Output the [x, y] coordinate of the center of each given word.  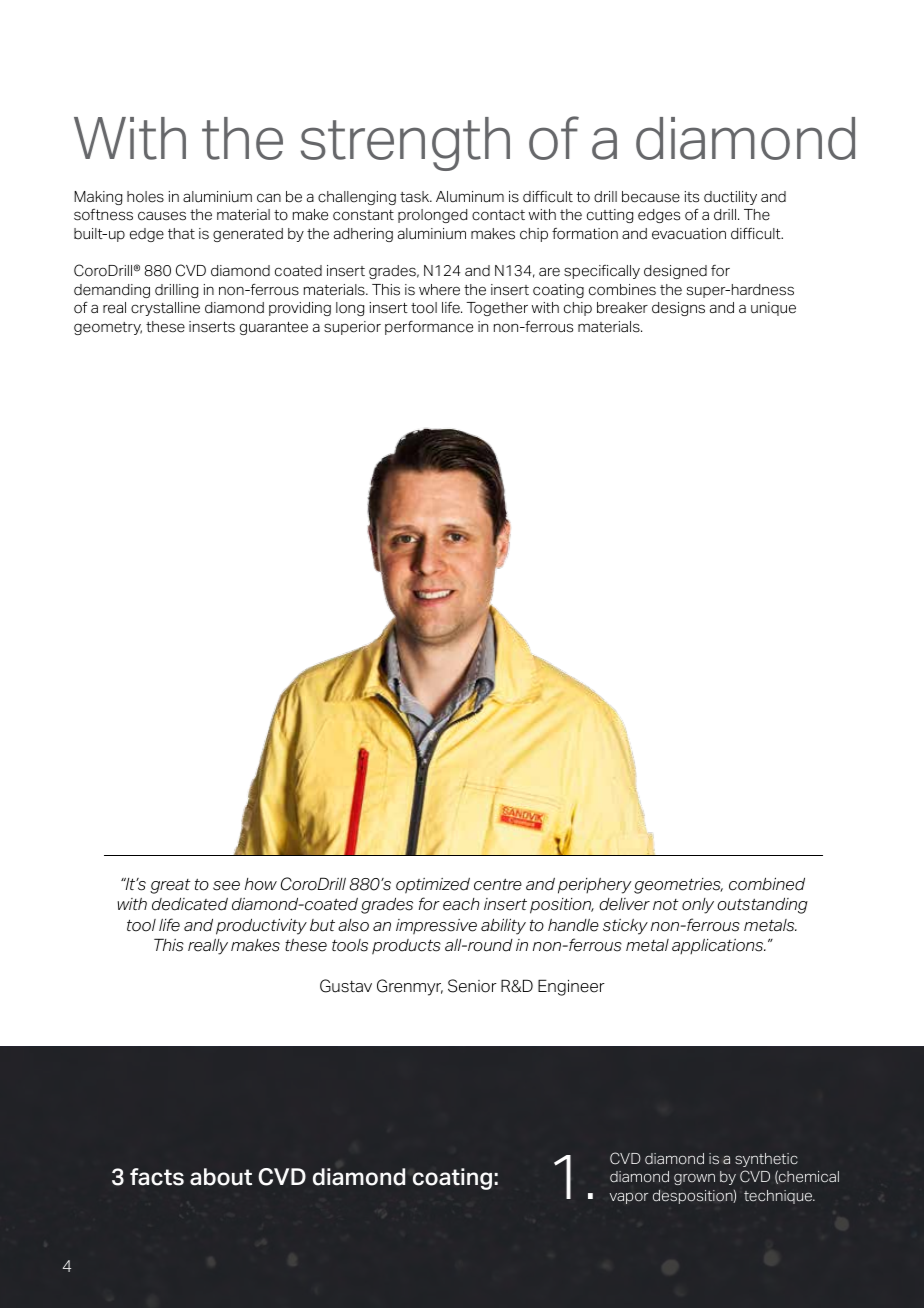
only [698, 906]
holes [145, 197]
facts [157, 1177]
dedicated [190, 904]
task [416, 197]
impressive [436, 927]
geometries [678, 886]
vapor [629, 1198]
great [170, 886]
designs [678, 309]
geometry [108, 328]
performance [429, 328]
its [692, 197]
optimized [433, 886]
